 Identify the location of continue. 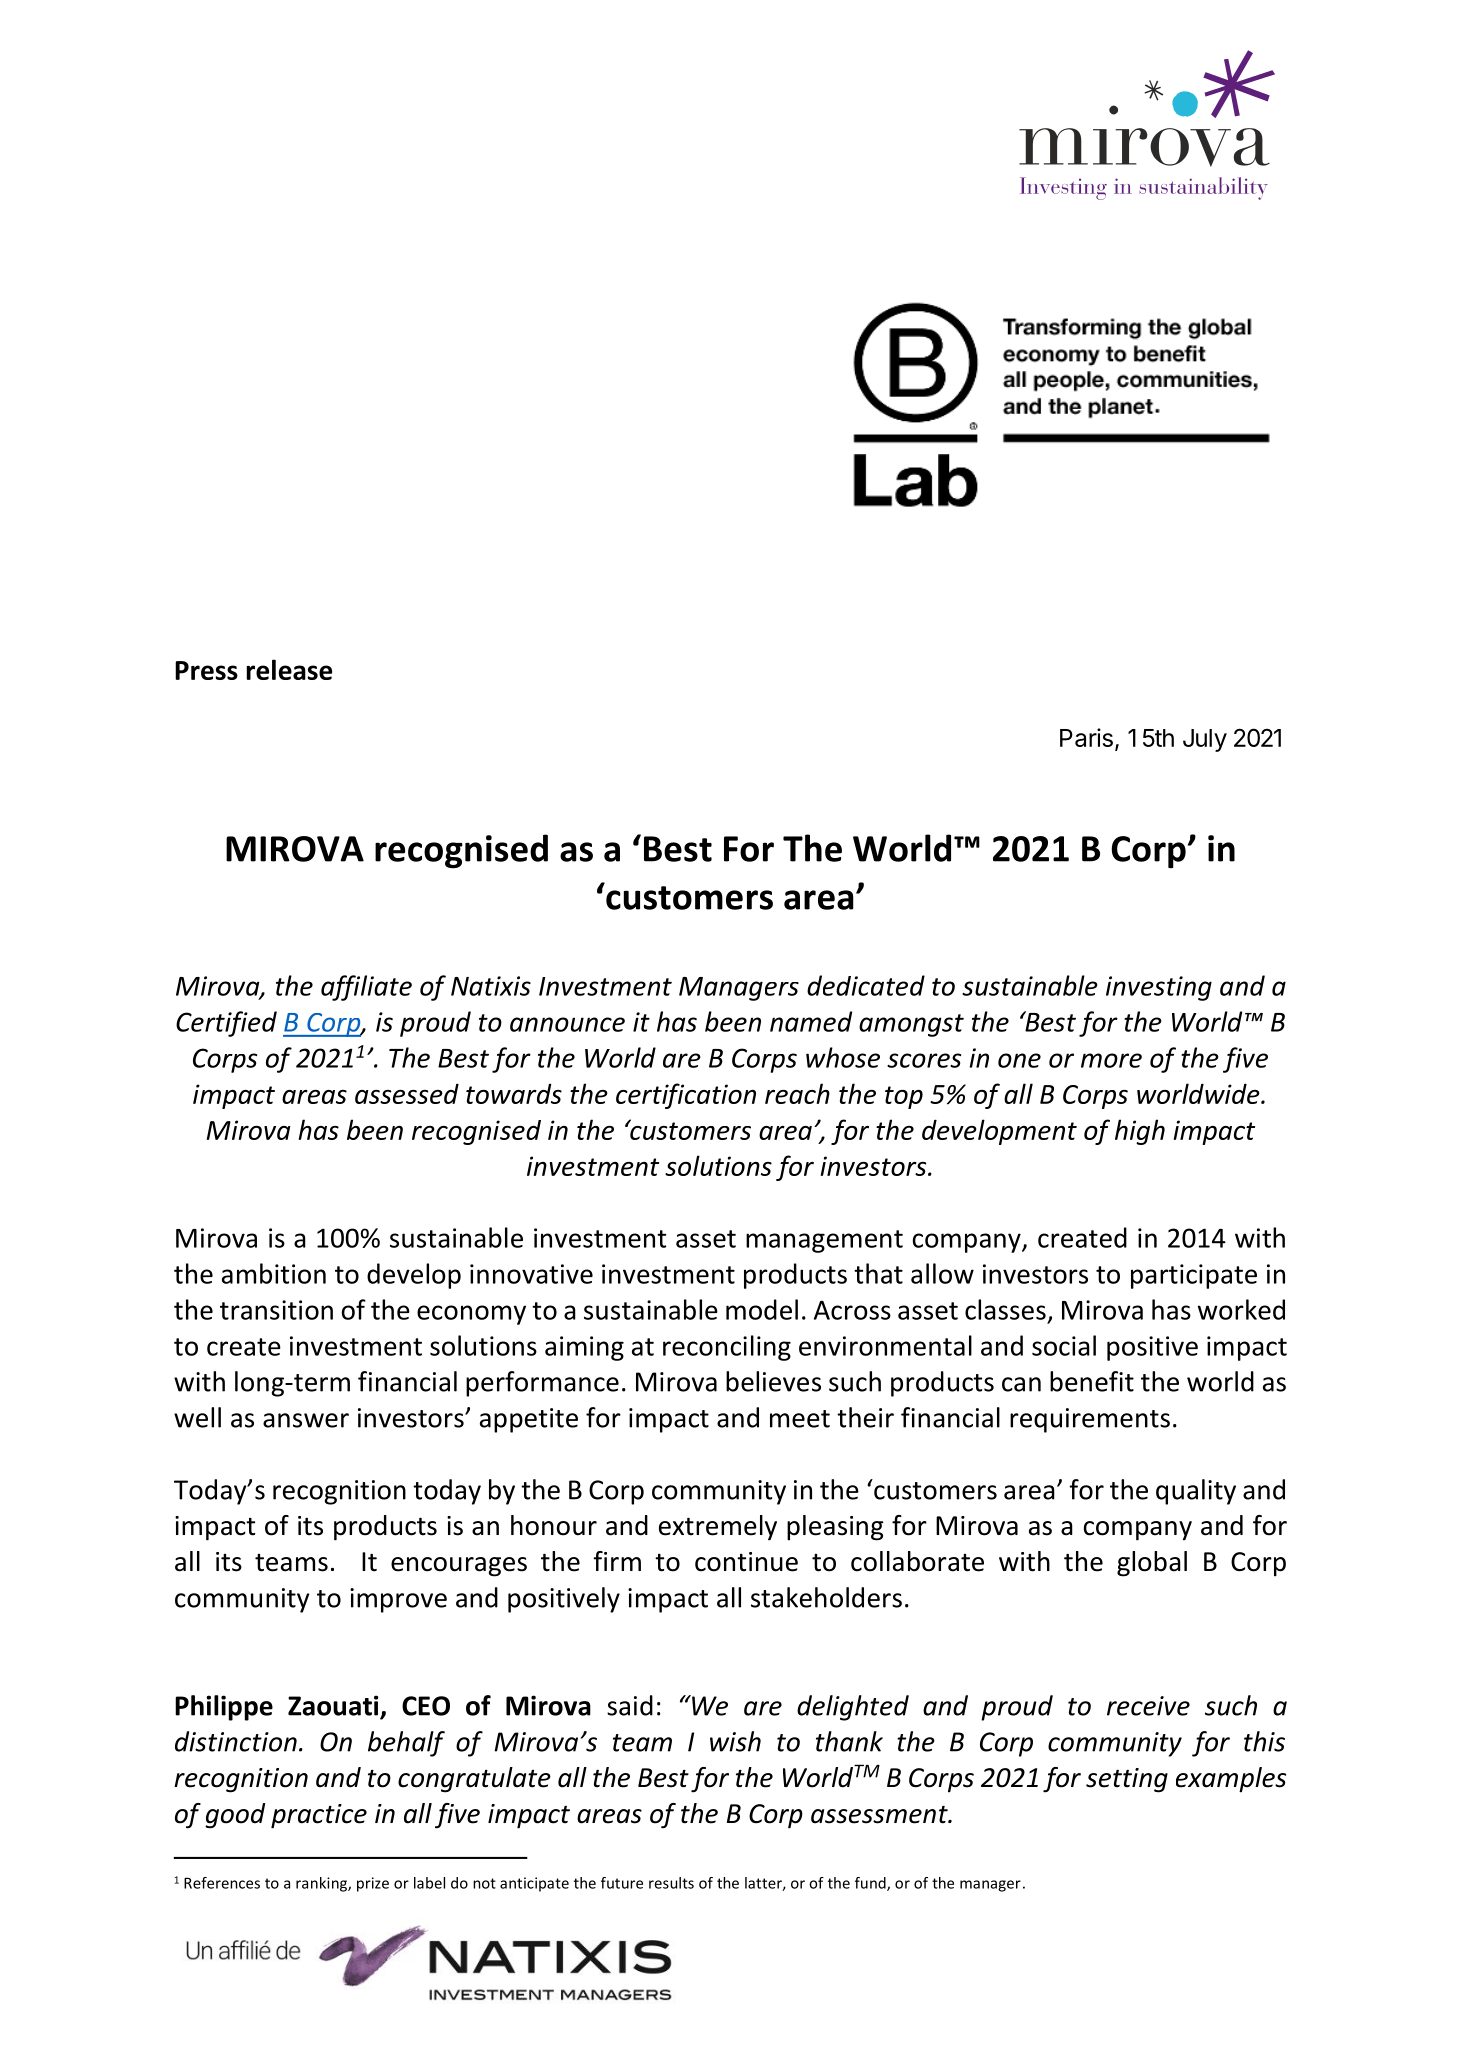
(746, 1562).
